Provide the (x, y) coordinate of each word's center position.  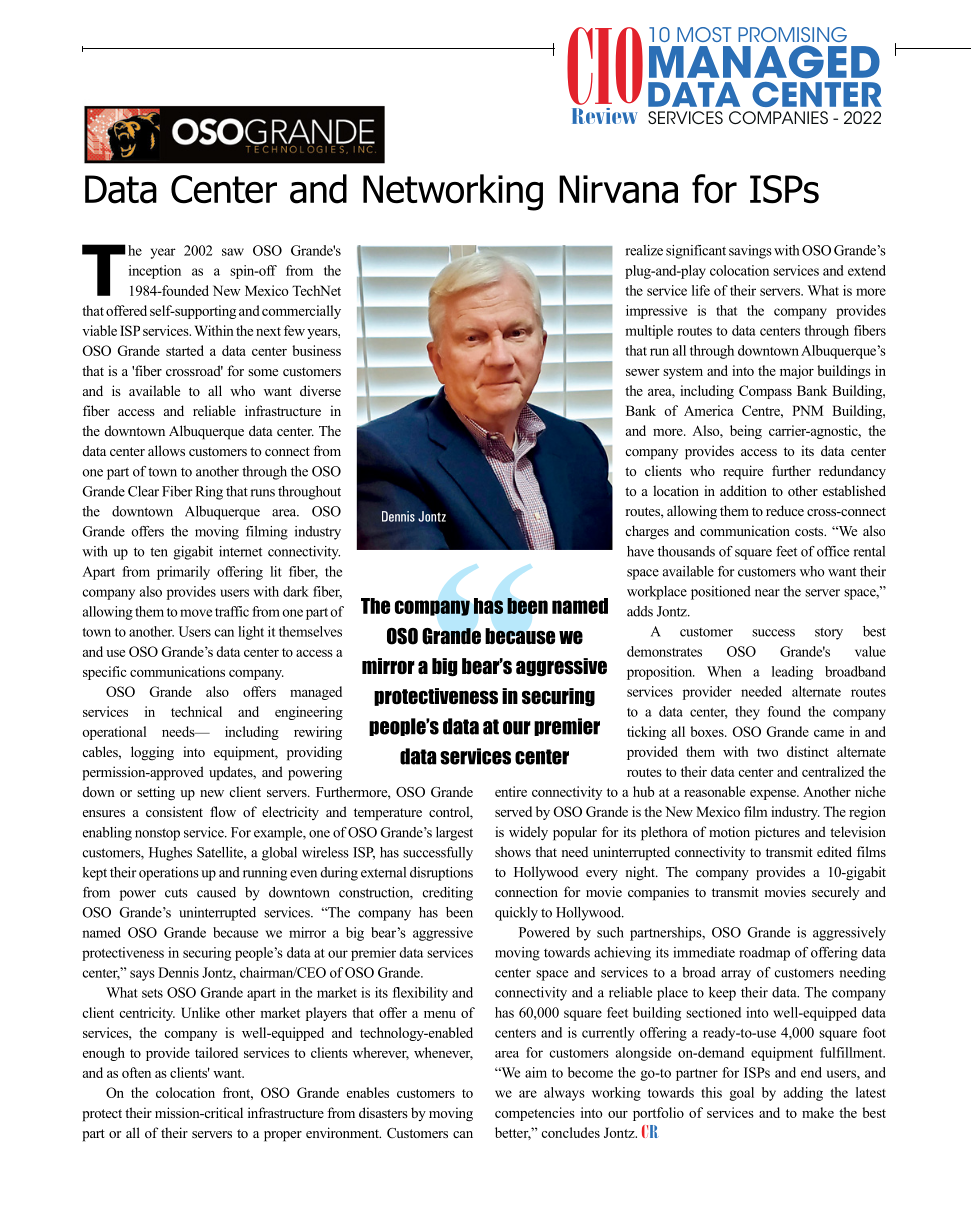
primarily (183, 573)
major (797, 372)
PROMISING (792, 34)
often (136, 1072)
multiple (649, 332)
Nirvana (618, 189)
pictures (777, 833)
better (513, 1133)
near (767, 593)
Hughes (170, 854)
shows (513, 851)
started (185, 350)
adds (640, 611)
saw (233, 252)
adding (803, 1094)
